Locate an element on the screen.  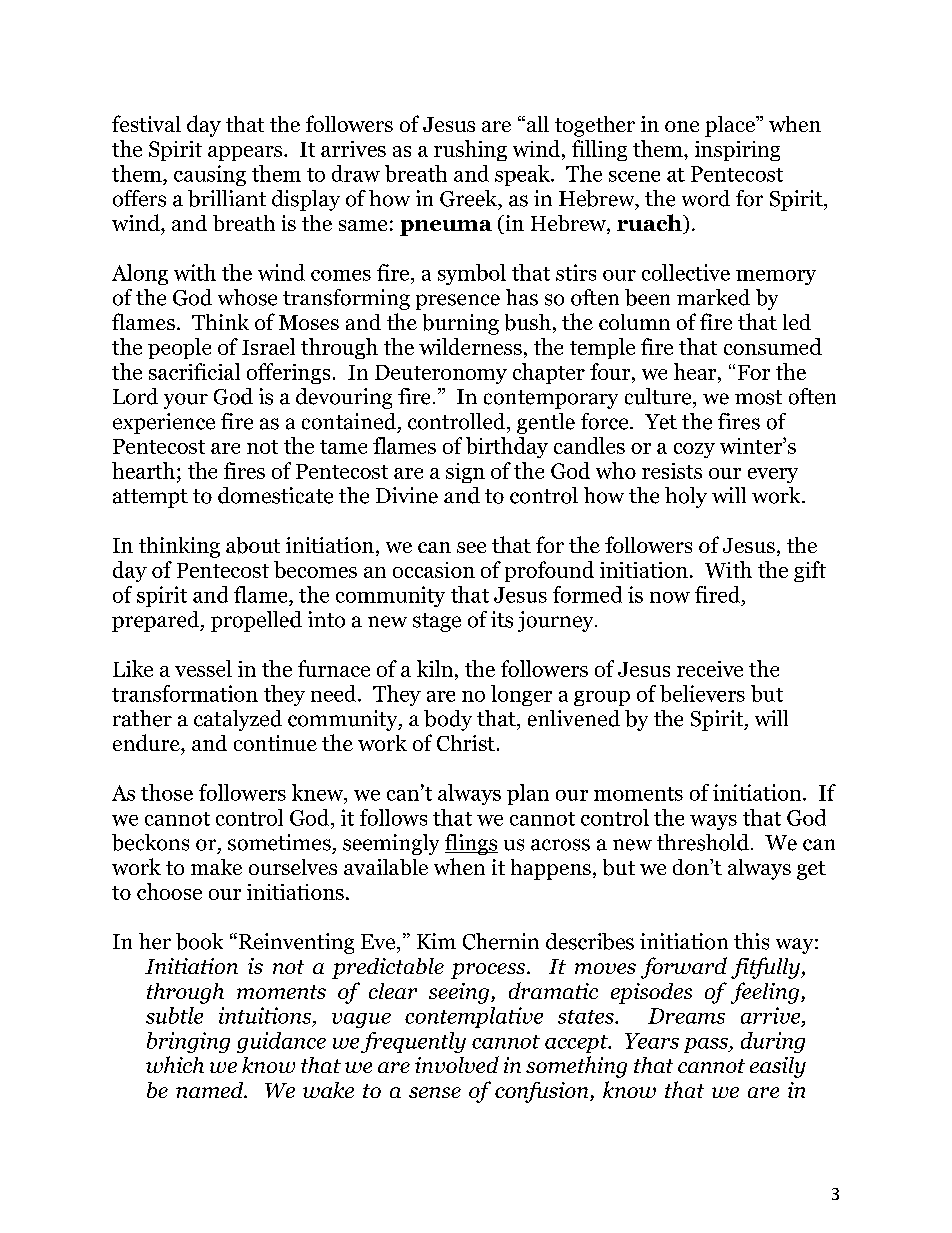
threshold is located at coordinates (703, 842).
